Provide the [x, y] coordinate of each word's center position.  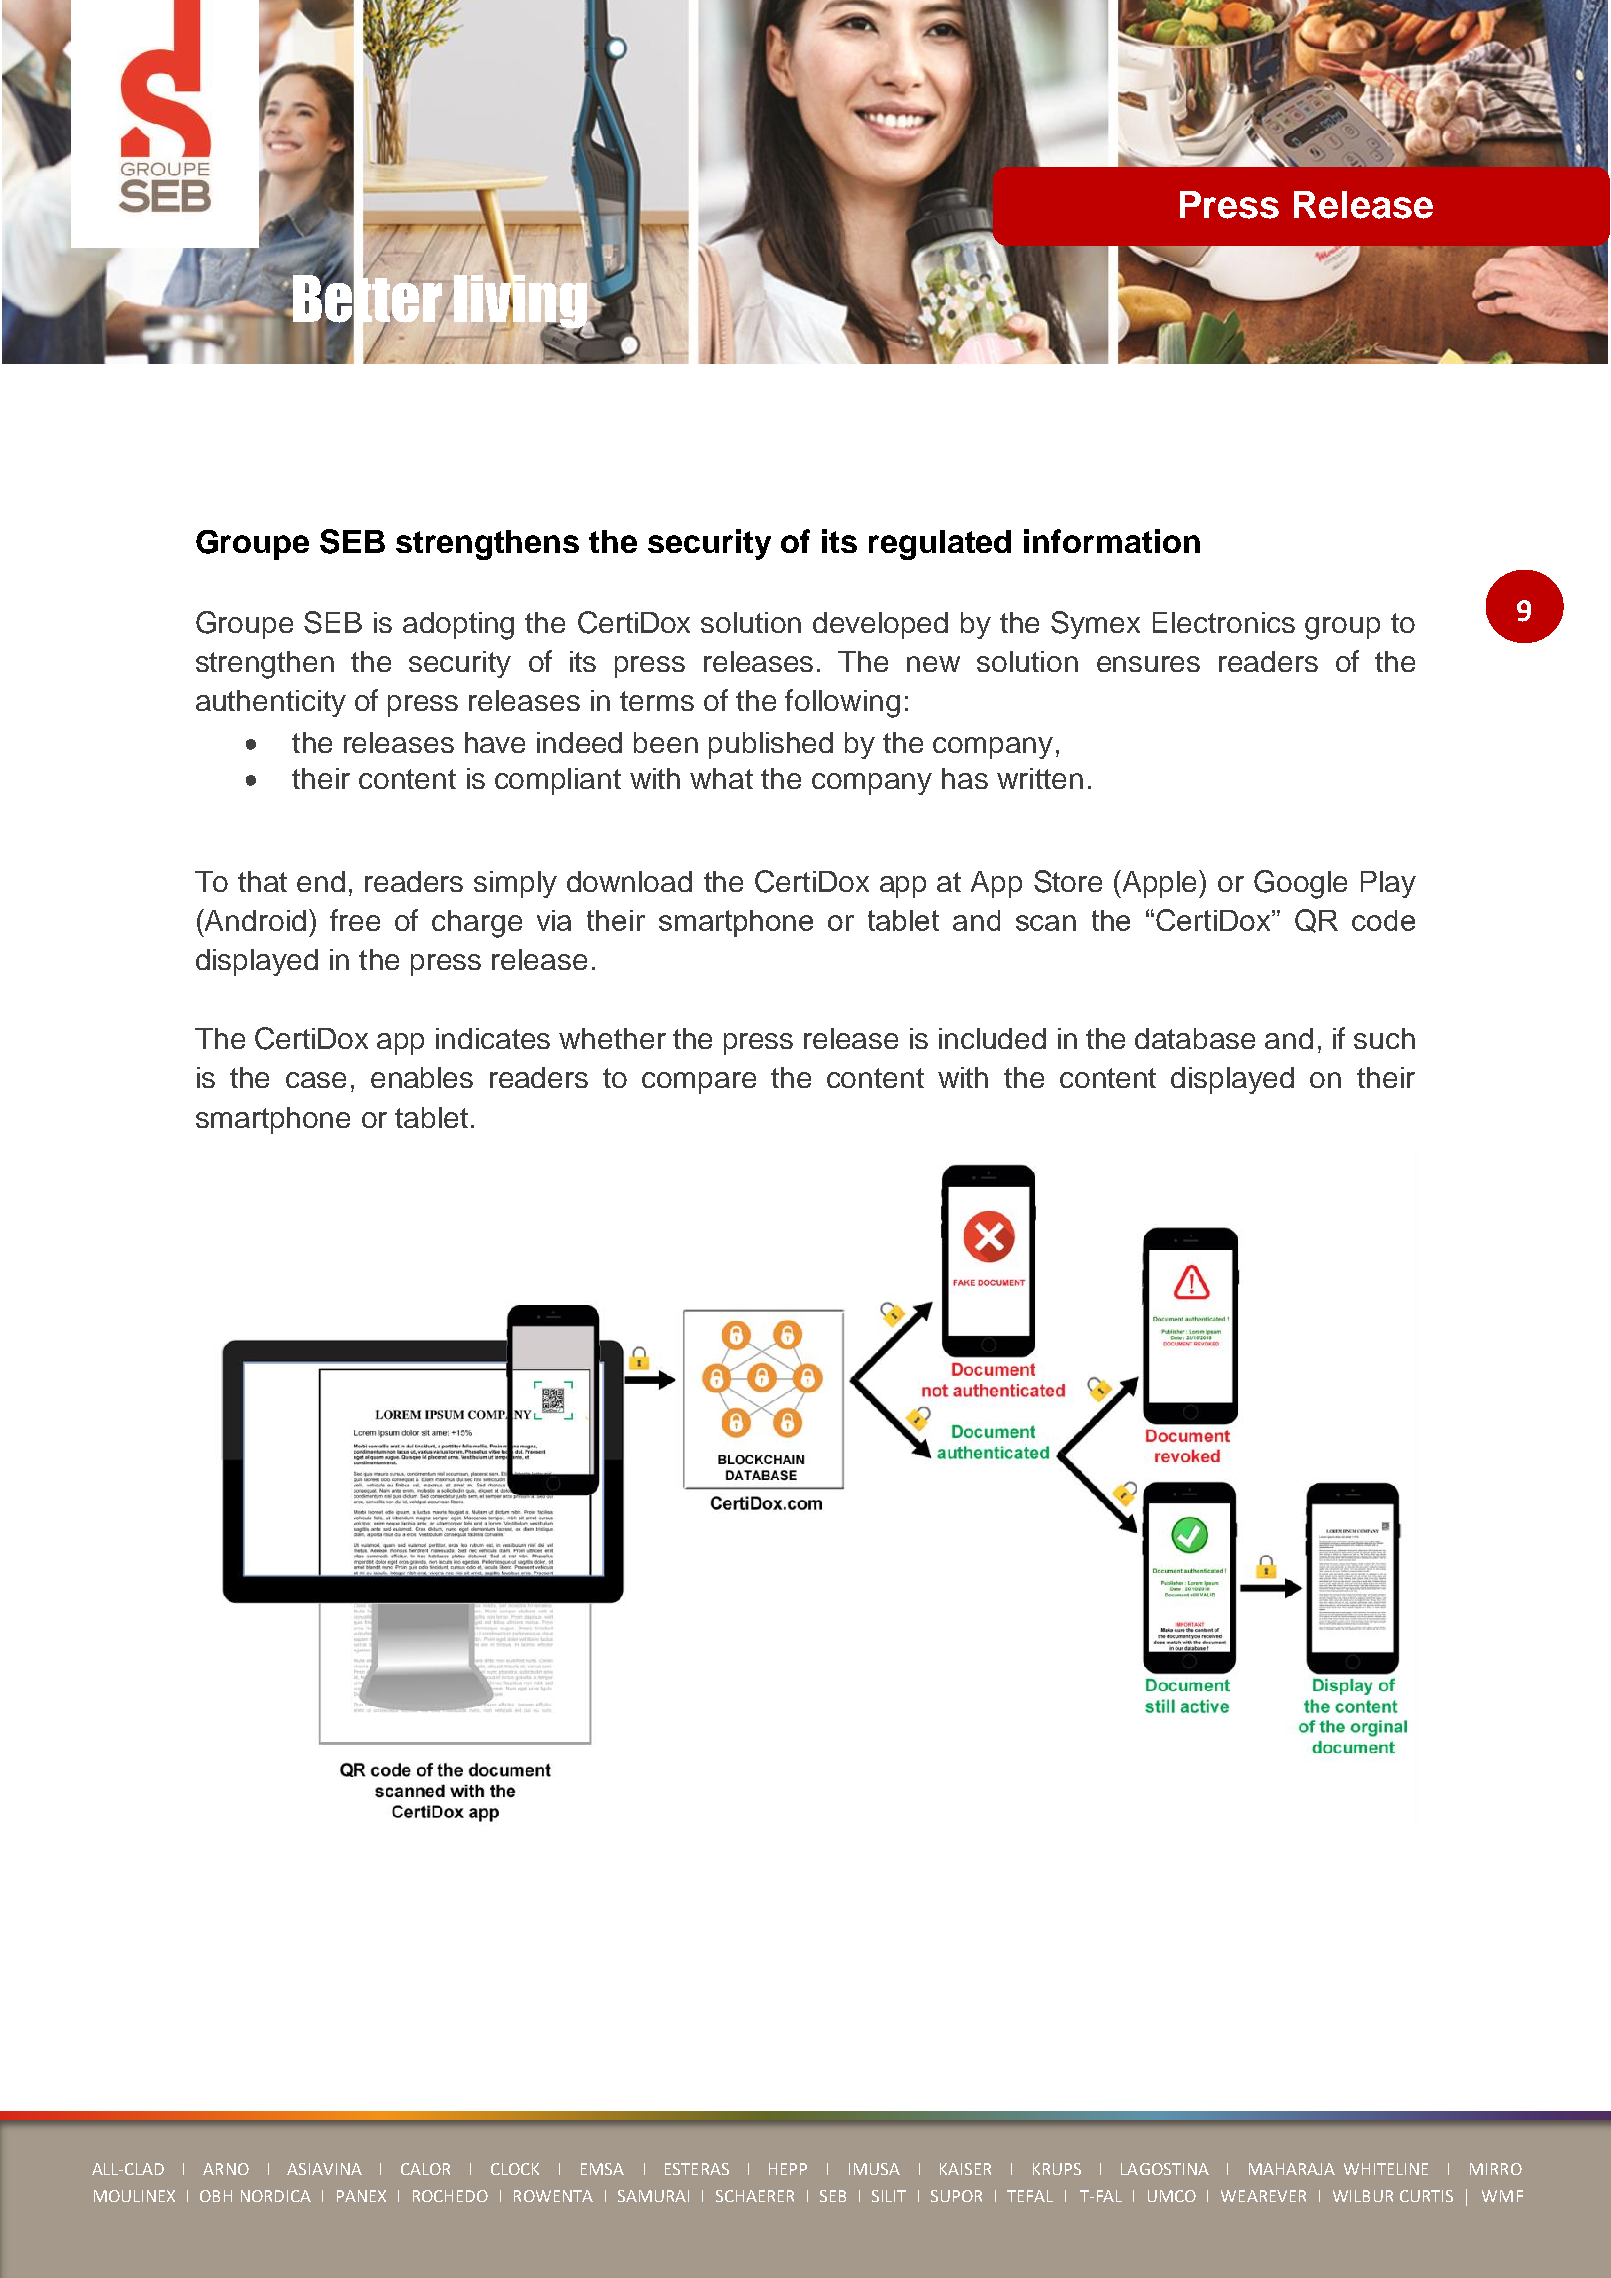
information [1112, 541]
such [1384, 1038]
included [992, 1038]
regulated [940, 545]
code [1383, 920]
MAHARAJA [1292, 2169]
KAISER [965, 2169]
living [520, 301]
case [316, 1080]
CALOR [425, 2169]
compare [699, 1083]
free [355, 920]
